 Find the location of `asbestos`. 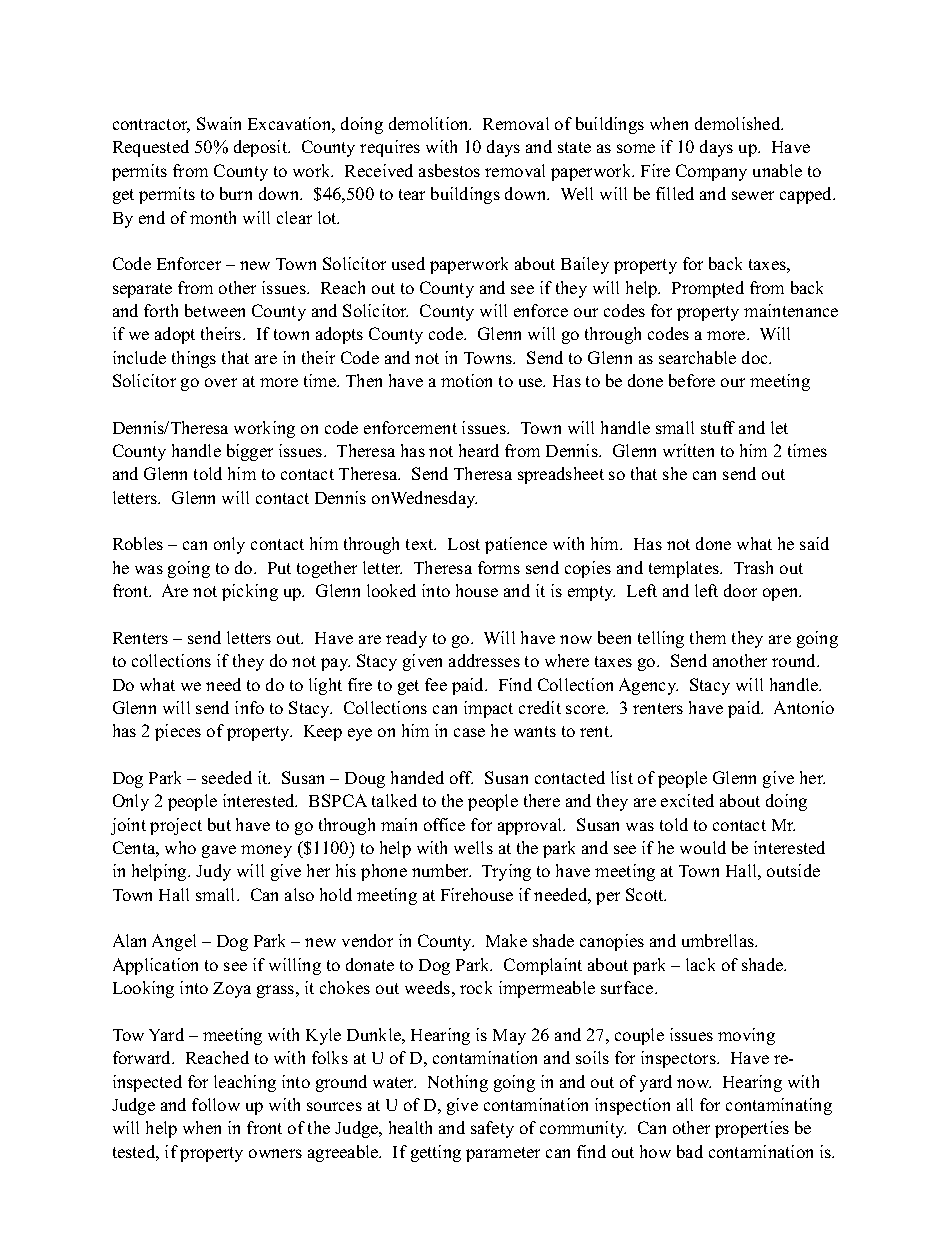

asbestos is located at coordinates (449, 170).
